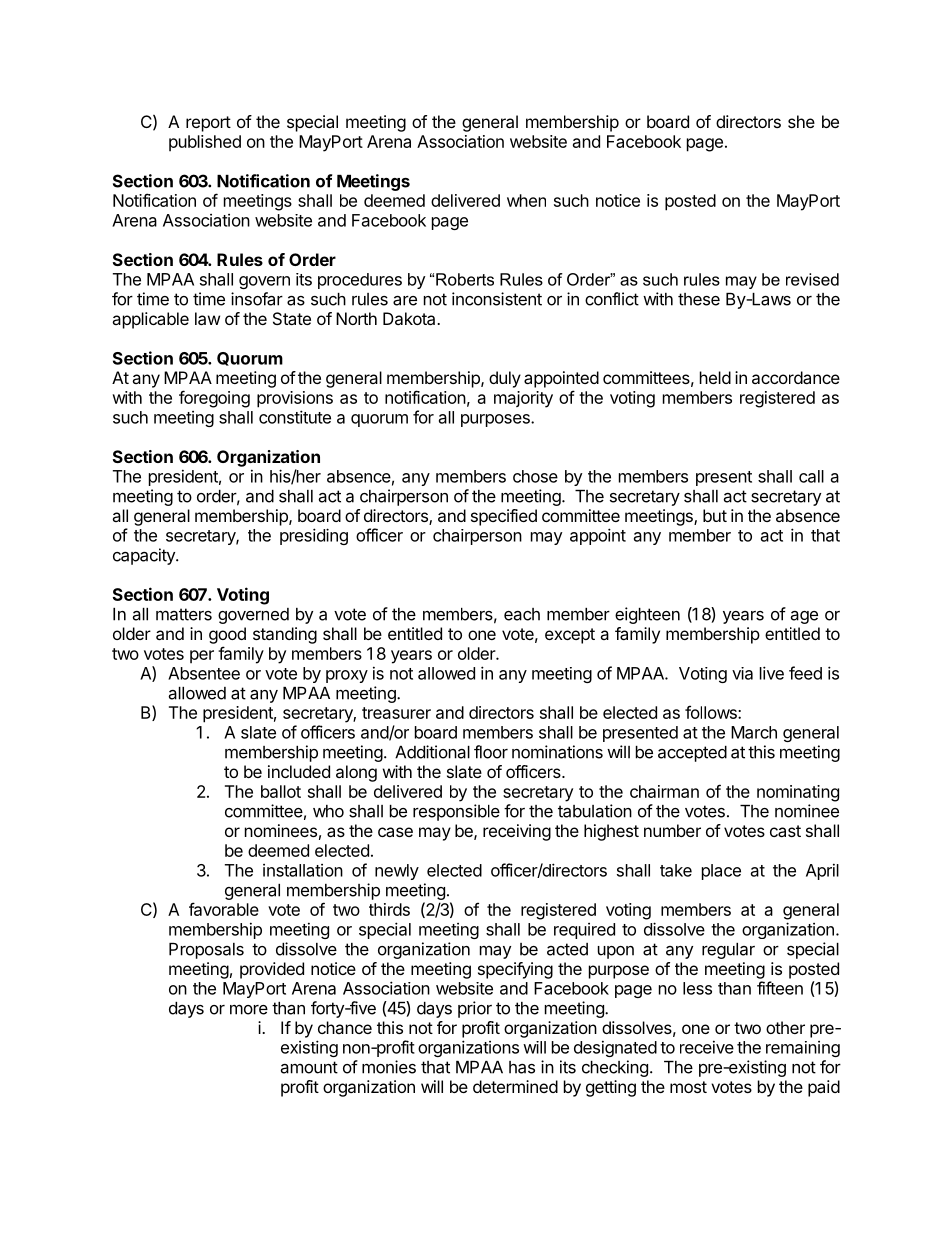 The width and height of the image is (952, 1233). I want to click on presiding, so click(314, 536).
